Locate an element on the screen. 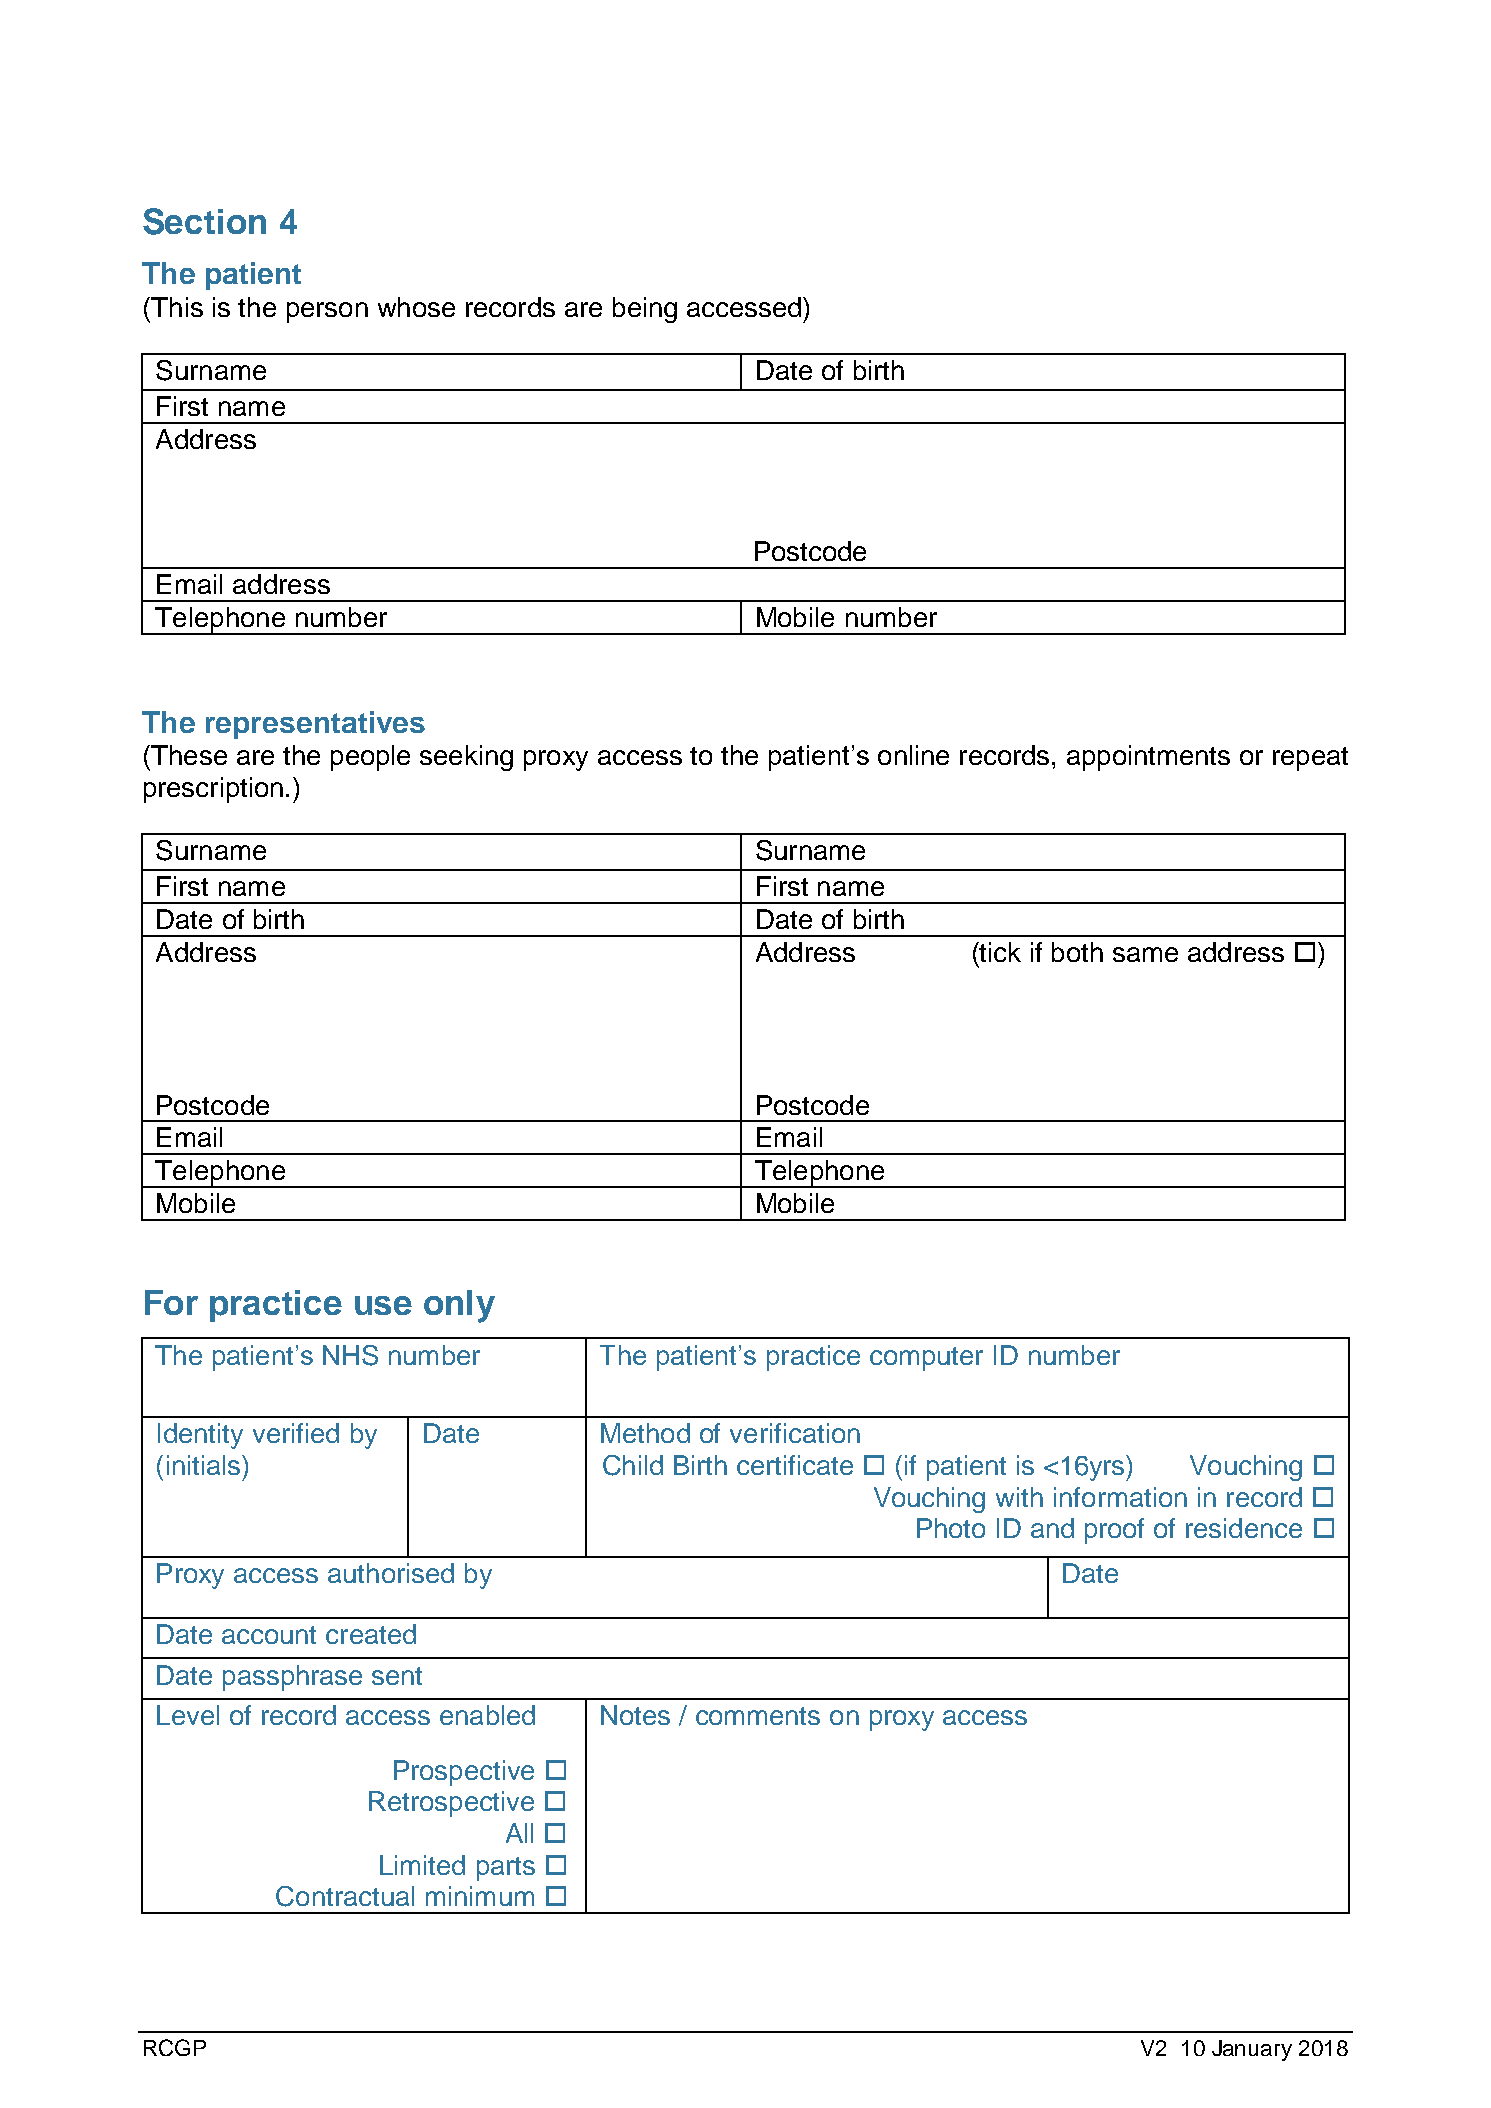 The height and width of the screenshot is (2108, 1491). being is located at coordinates (645, 310).
